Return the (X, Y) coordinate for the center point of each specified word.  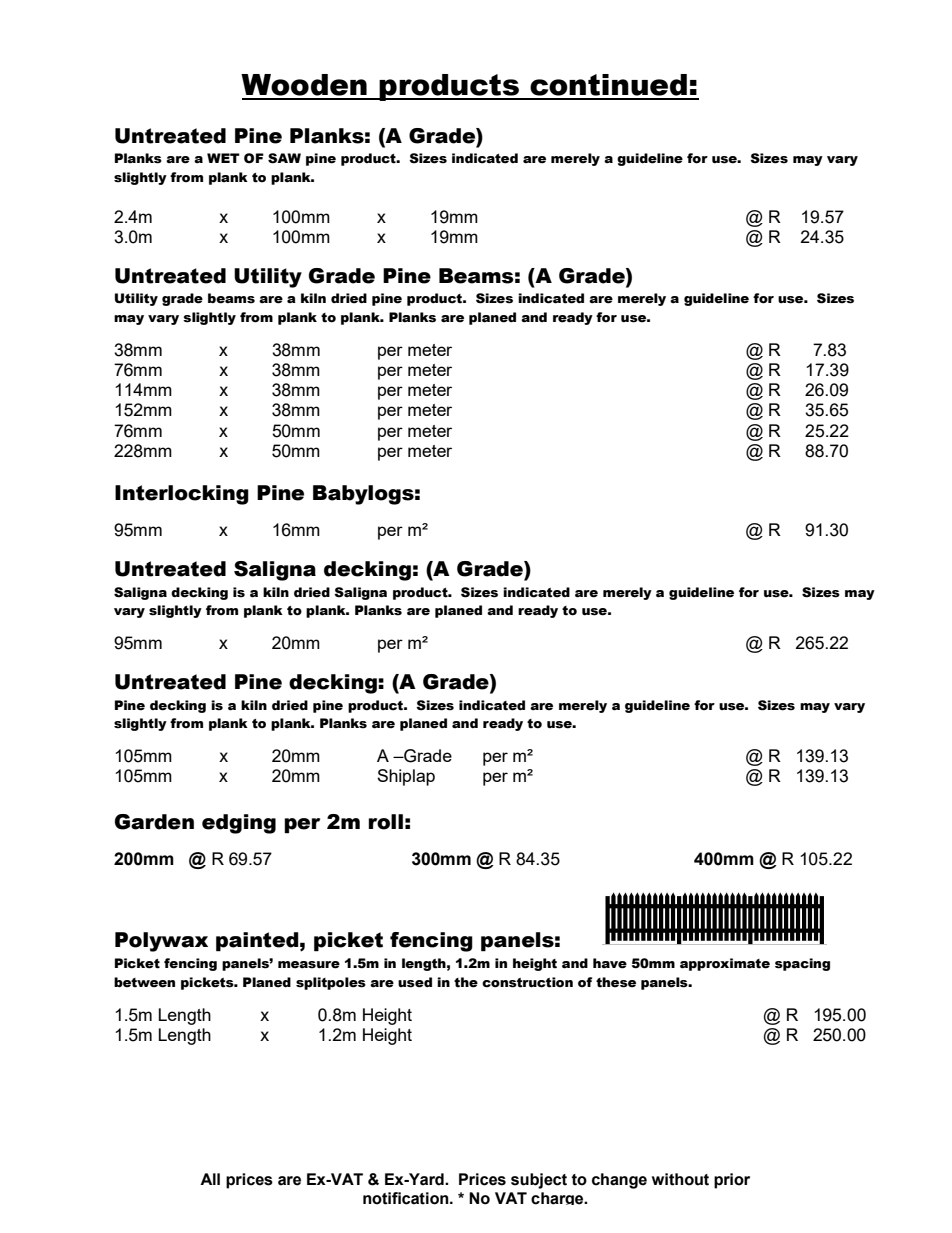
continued (608, 85)
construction (527, 982)
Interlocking (182, 495)
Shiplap (406, 777)
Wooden (304, 85)
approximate (725, 964)
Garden (154, 822)
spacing (802, 964)
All (210, 1179)
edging (239, 824)
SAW (284, 158)
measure (309, 965)
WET (223, 158)
